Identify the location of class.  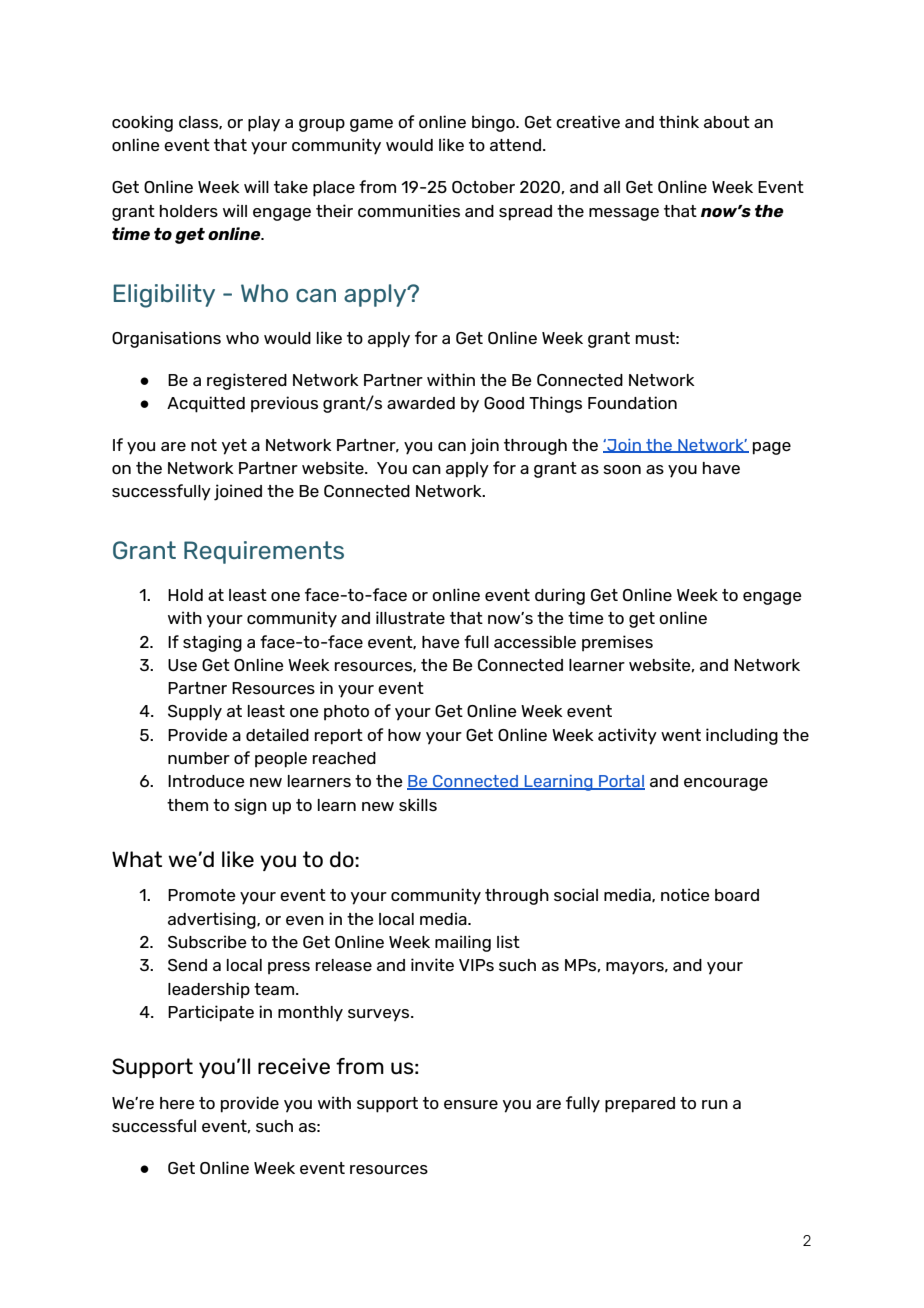
(199, 122).
